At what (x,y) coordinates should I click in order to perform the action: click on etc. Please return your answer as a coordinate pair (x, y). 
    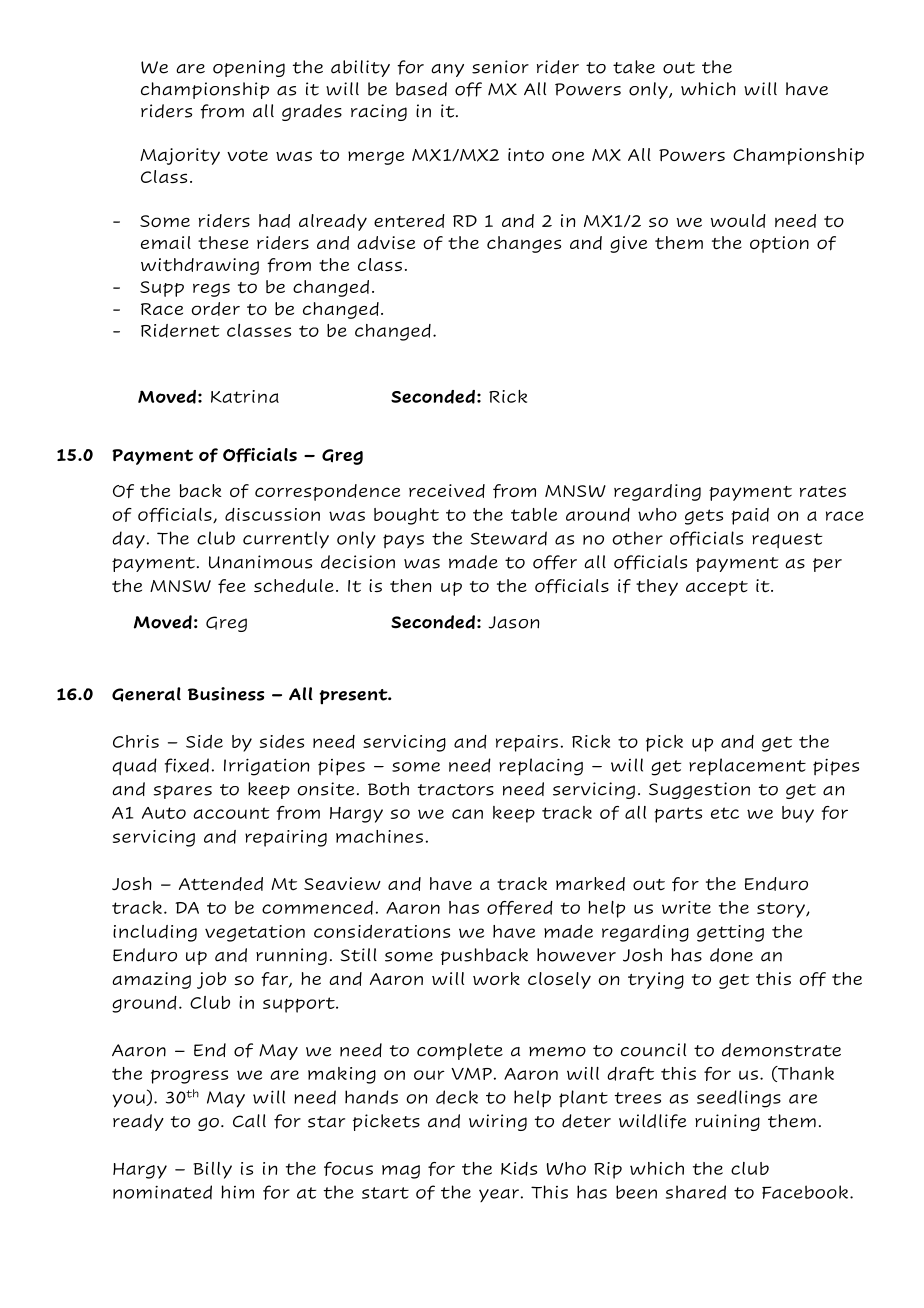
    Looking at the image, I should click on (725, 813).
